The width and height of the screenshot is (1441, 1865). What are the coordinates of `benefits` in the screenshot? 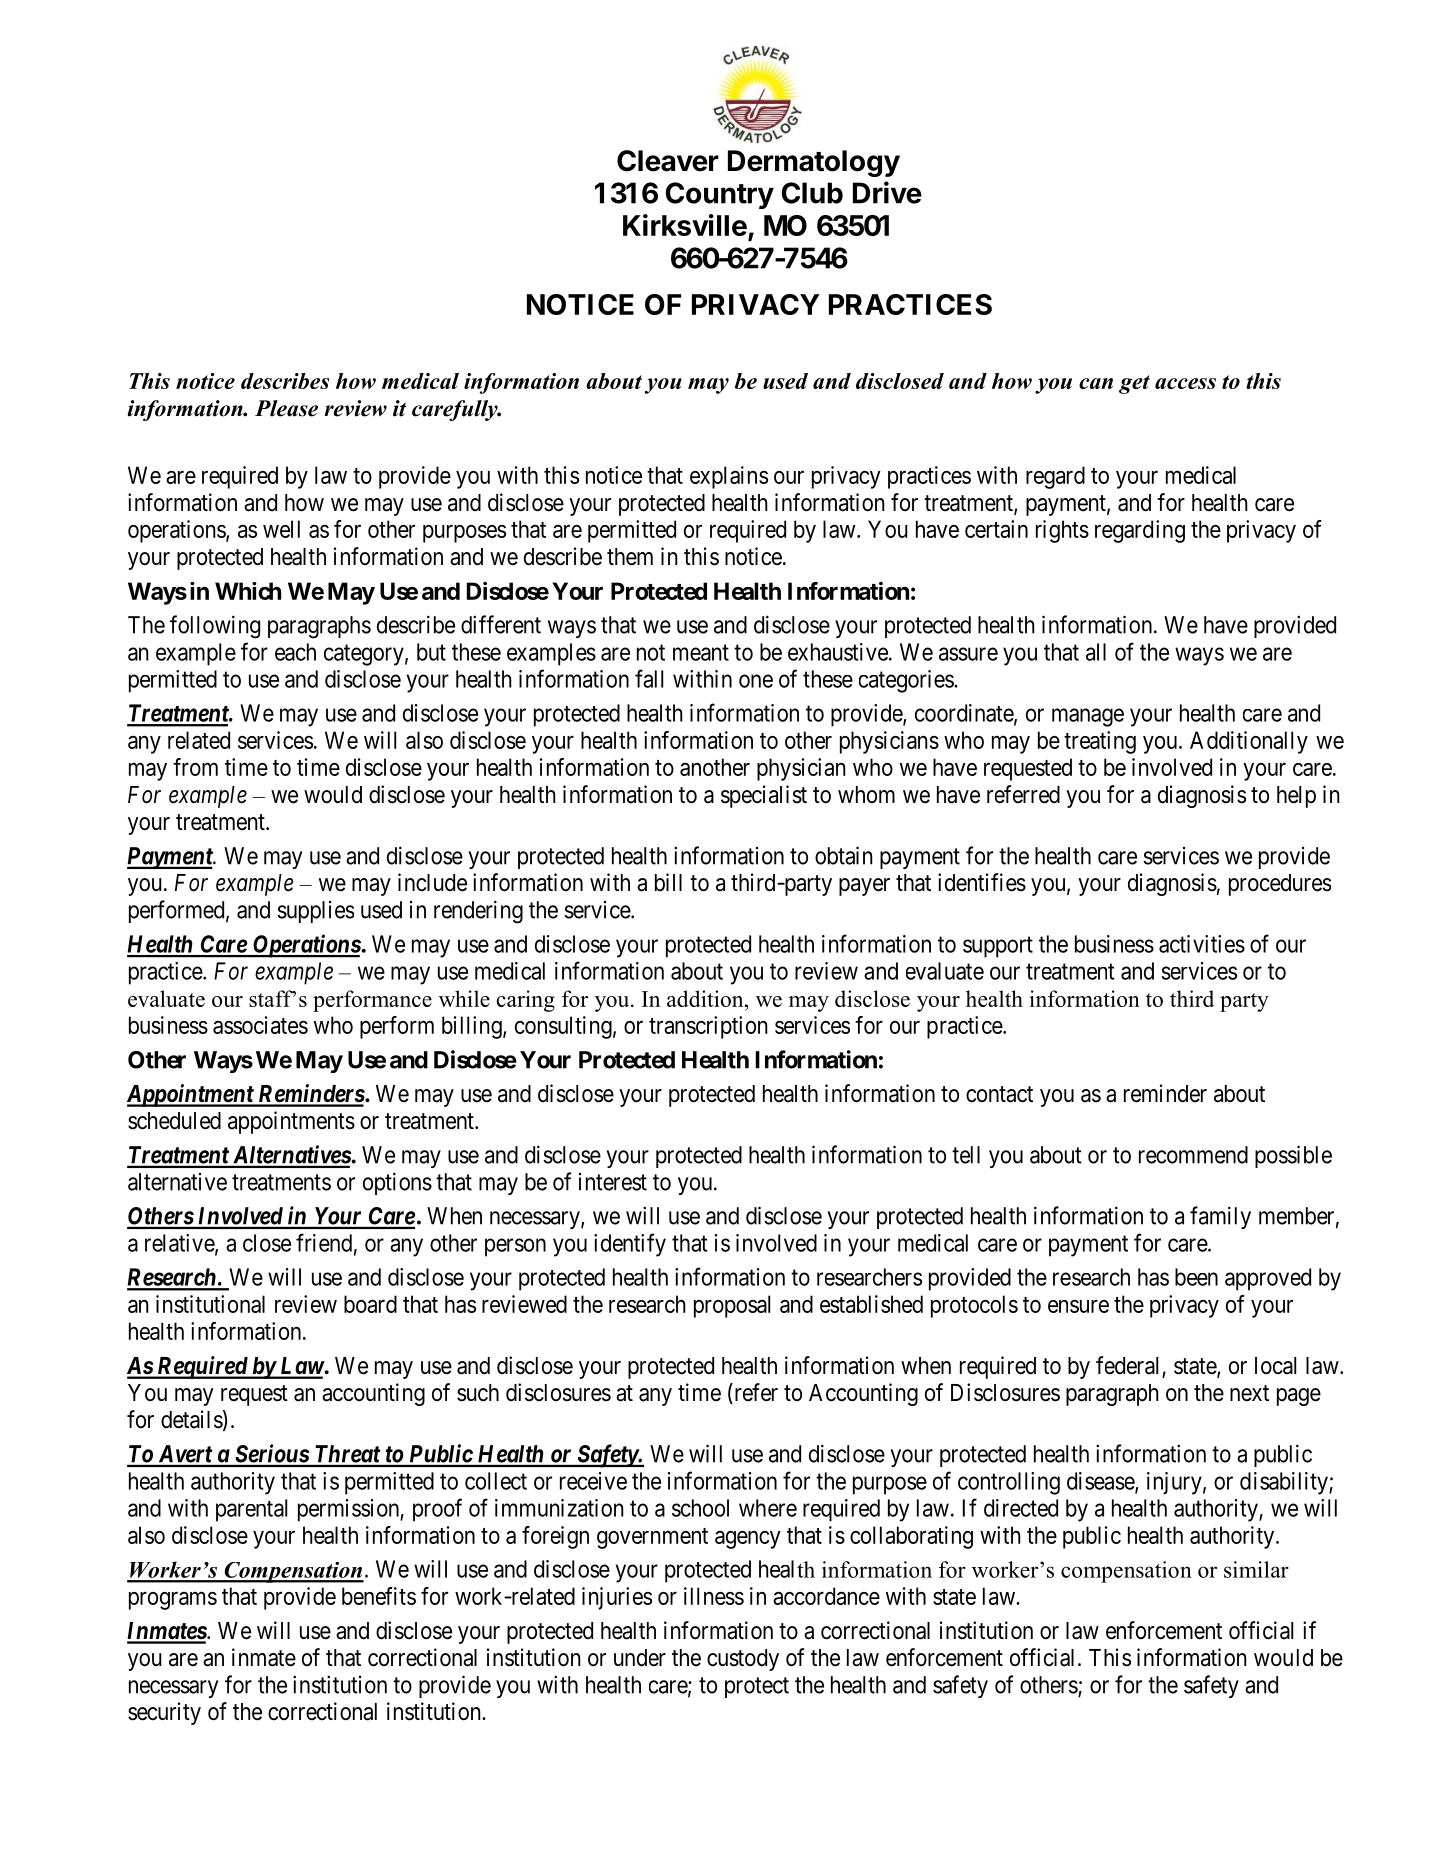 It's located at (379, 1596).
